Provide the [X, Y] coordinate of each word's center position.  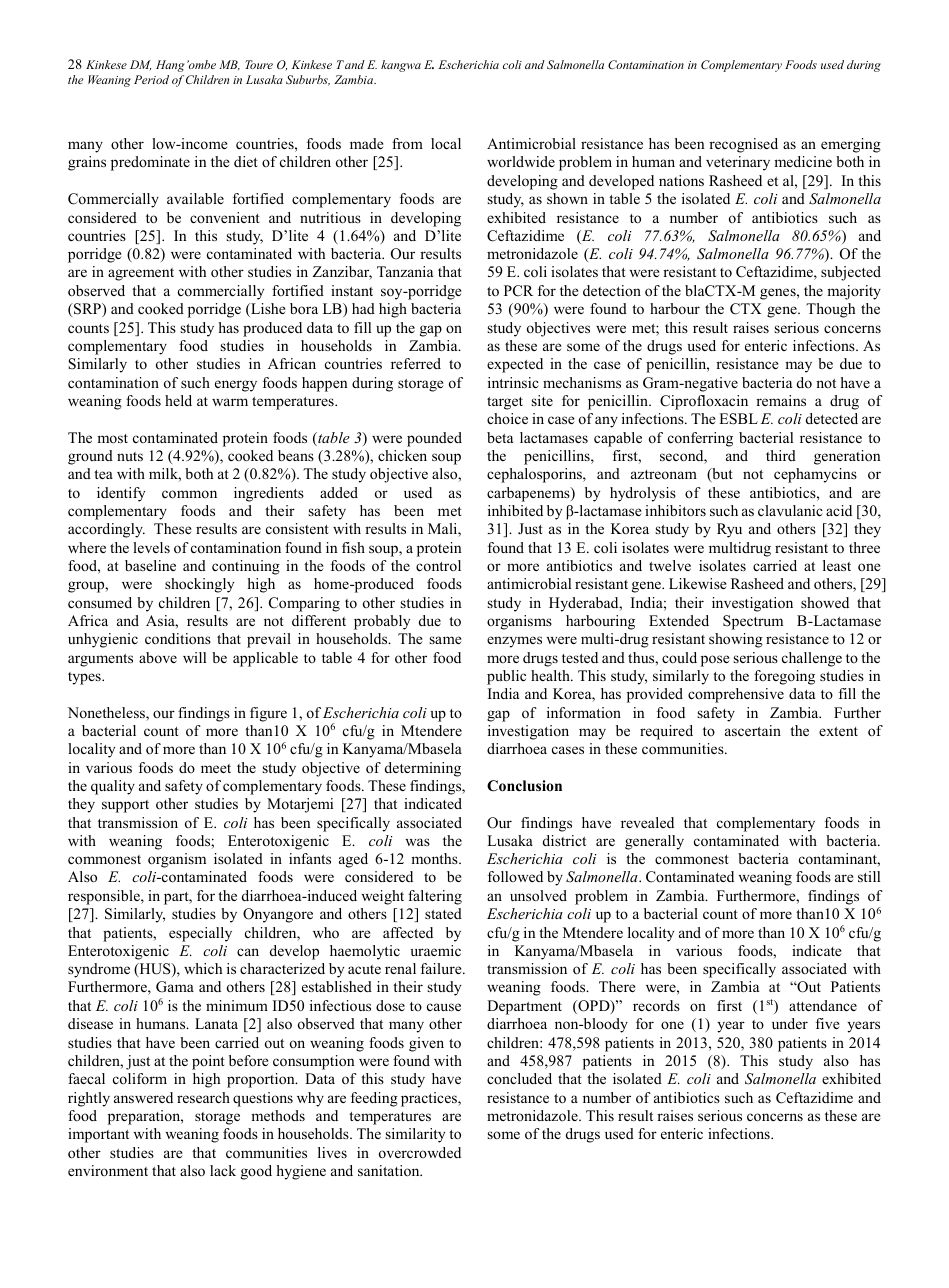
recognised [743, 145]
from [407, 143]
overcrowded [420, 1152]
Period [151, 79]
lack [223, 1170]
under [790, 1023]
